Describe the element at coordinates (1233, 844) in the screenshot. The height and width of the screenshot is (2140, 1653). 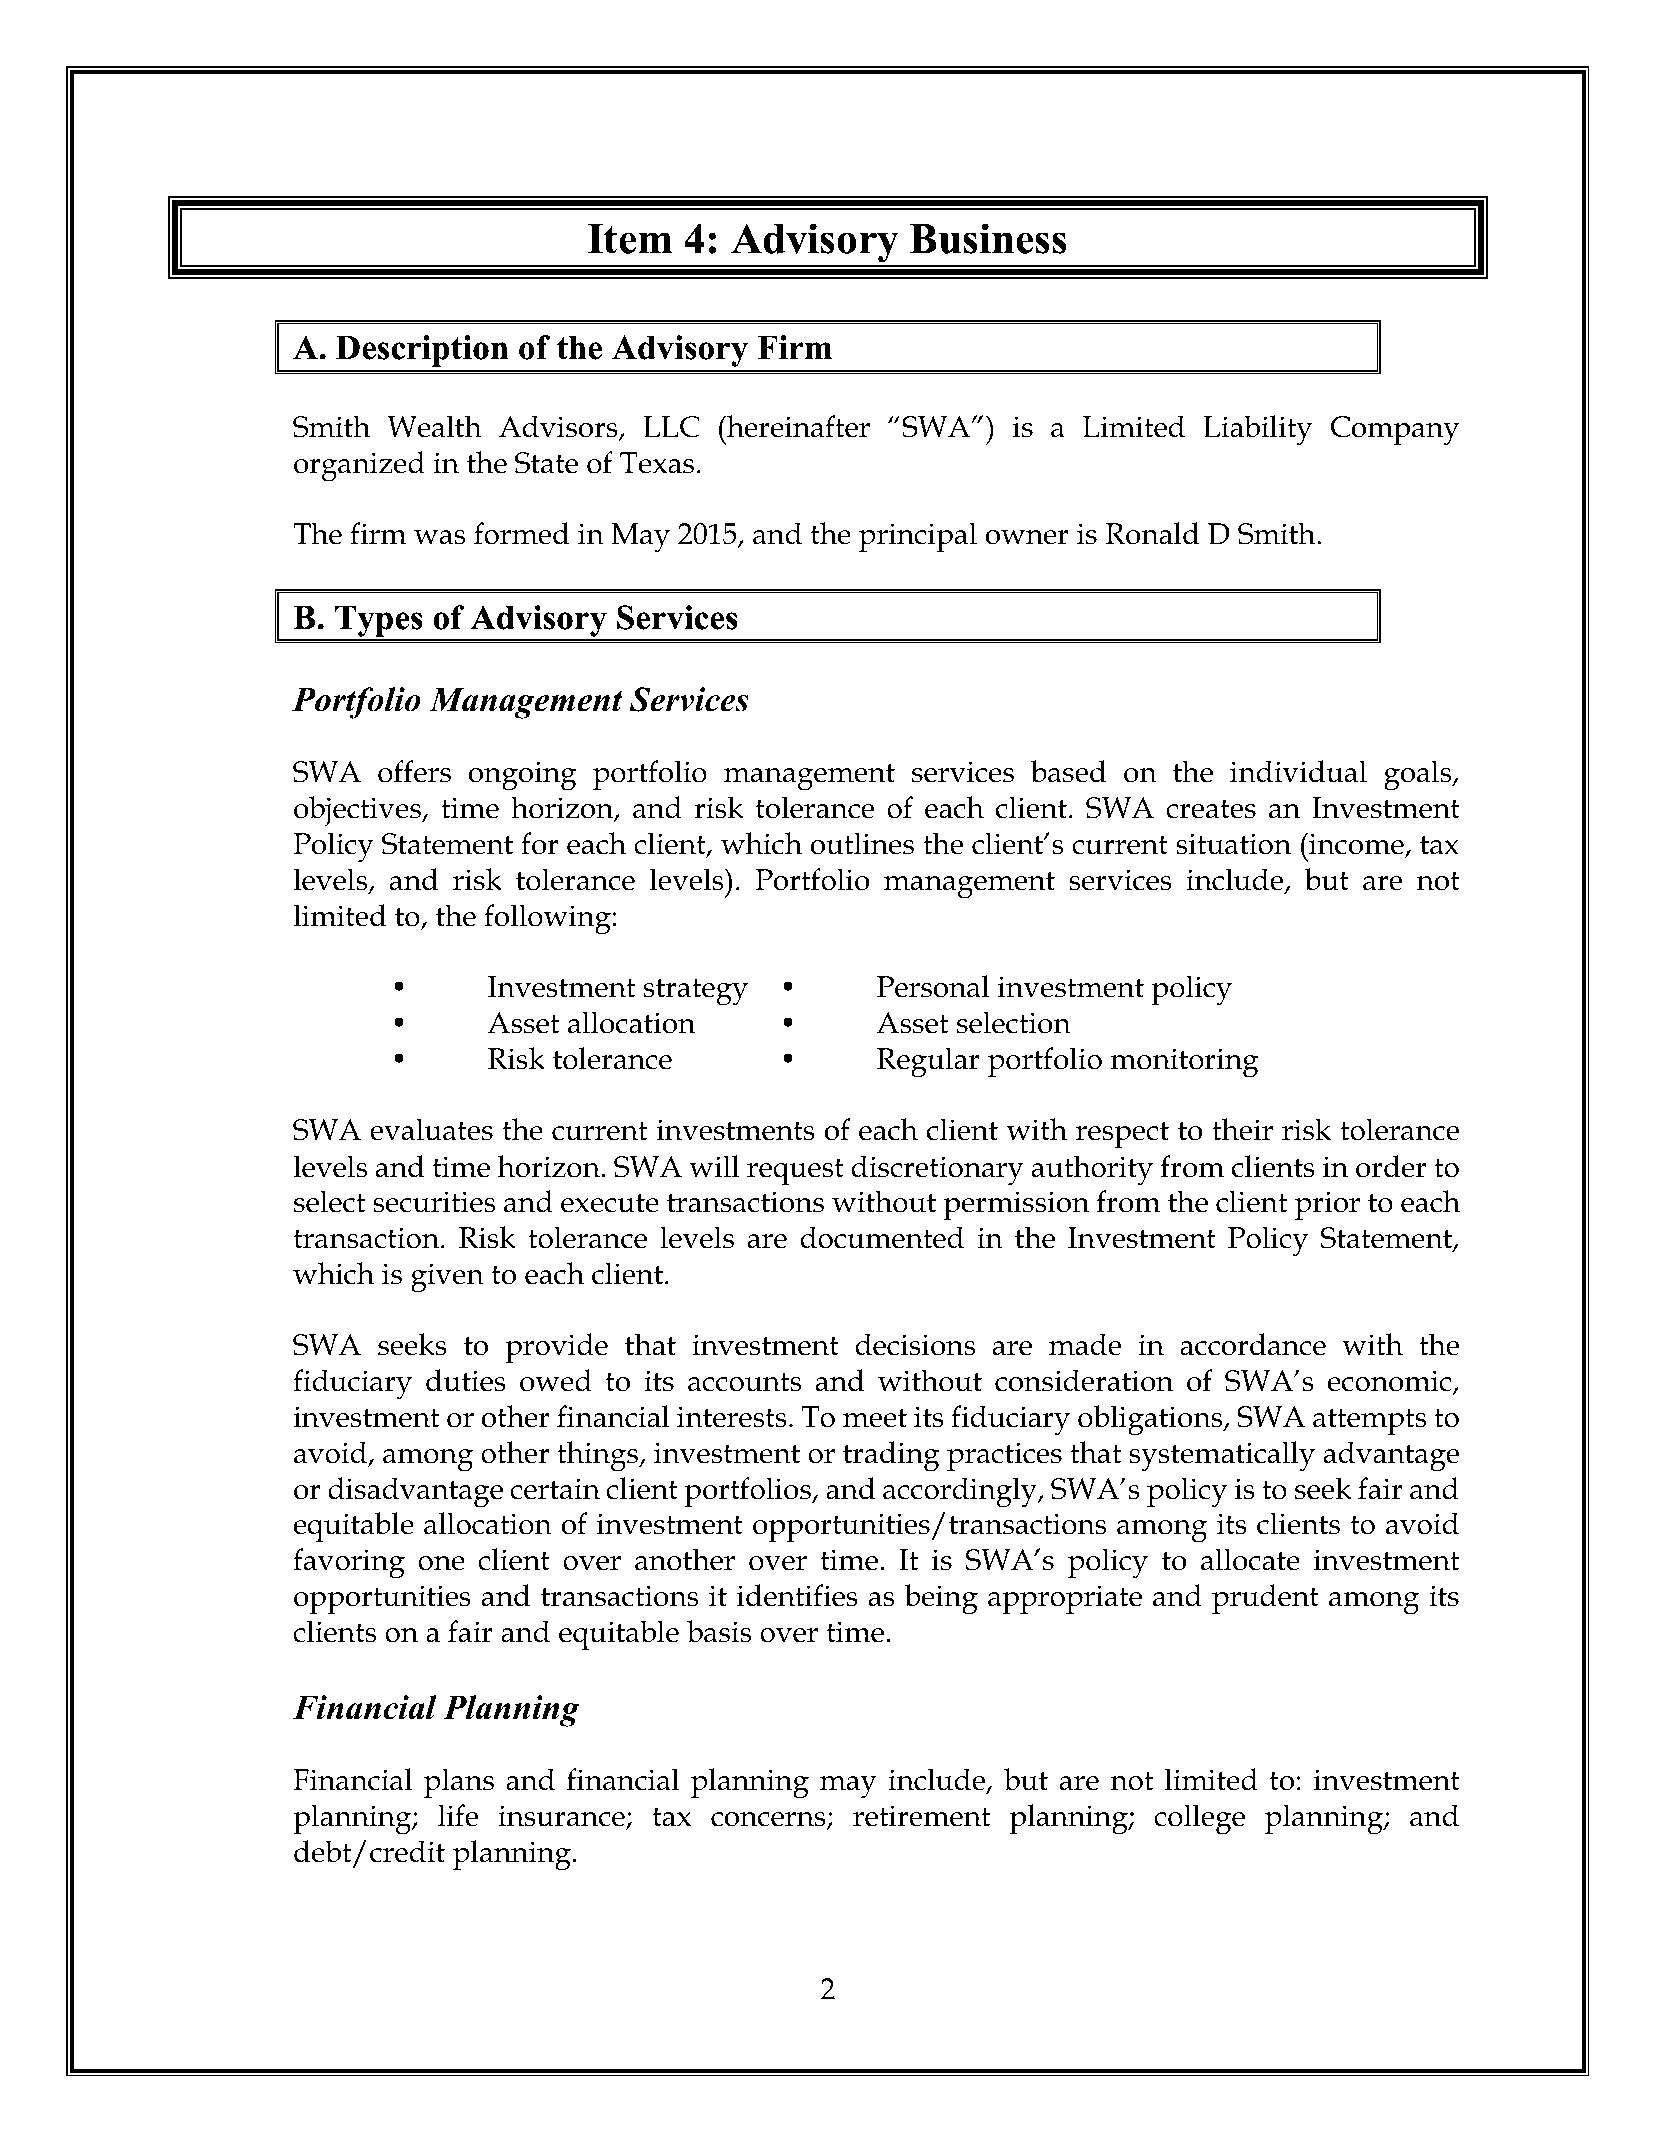
I see `situation` at that location.
